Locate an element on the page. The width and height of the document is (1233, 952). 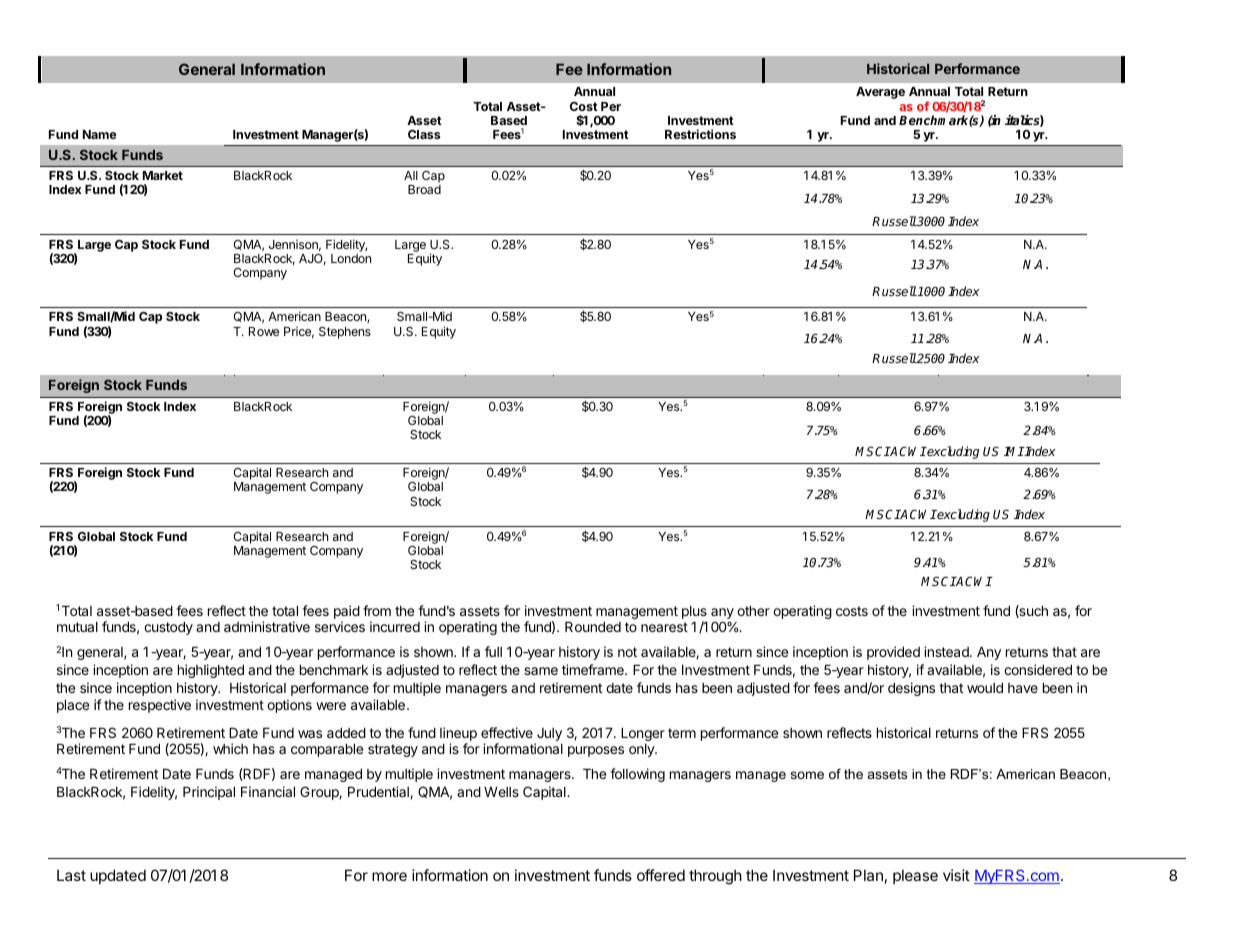
Last is located at coordinates (71, 875).
